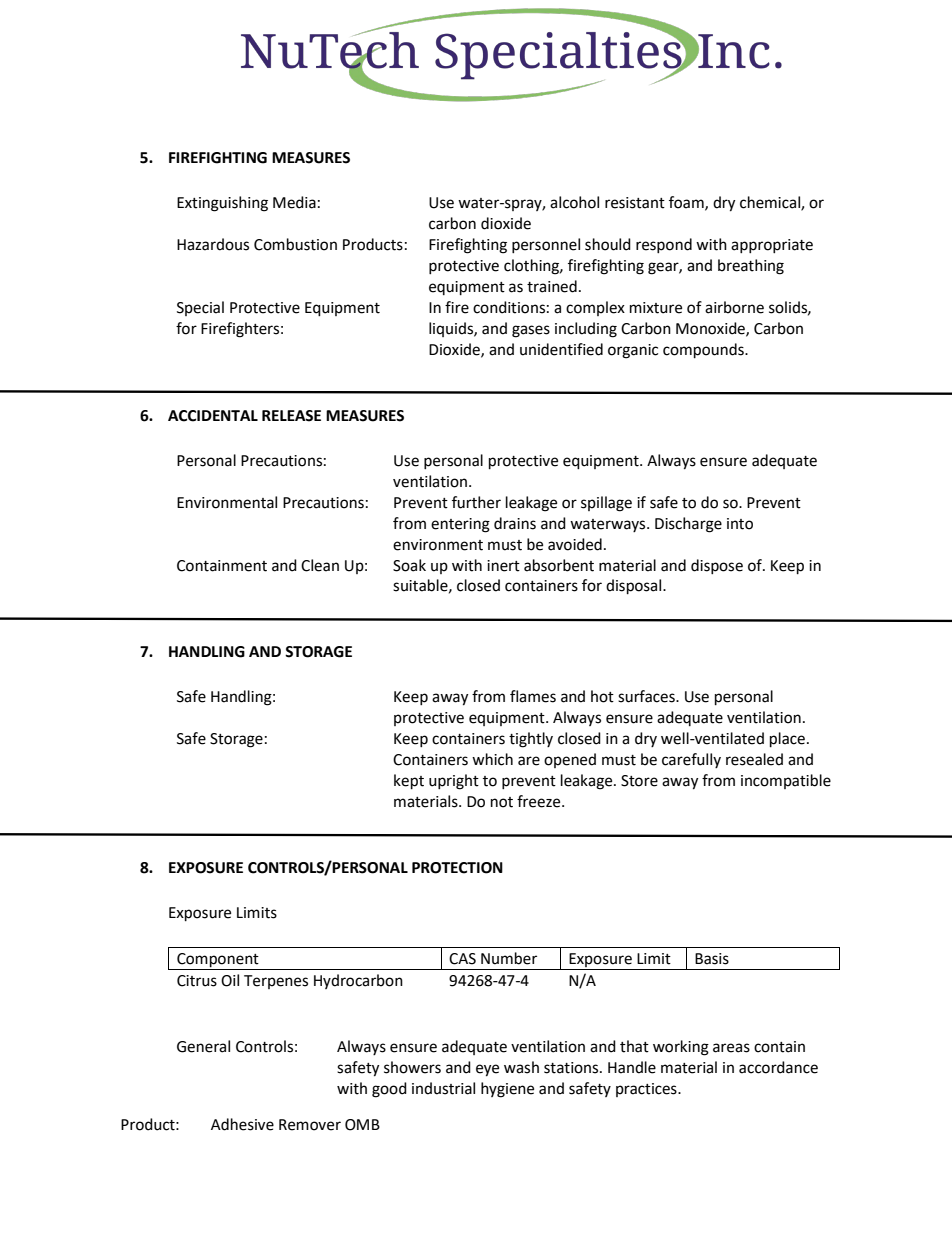  What do you see at coordinates (664, 245) in the page?
I see `respond` at bounding box center [664, 245].
